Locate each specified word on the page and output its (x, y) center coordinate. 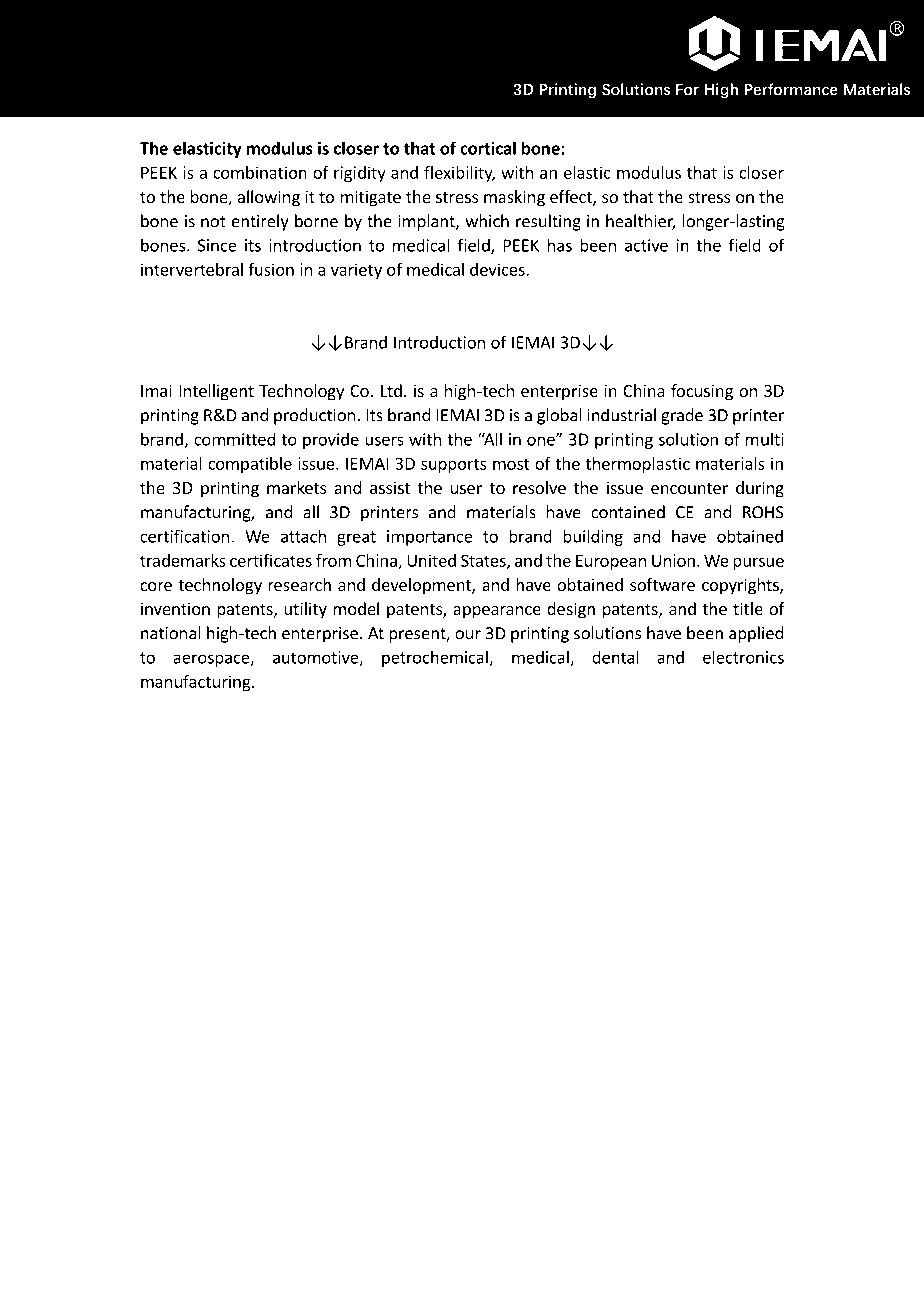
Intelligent (216, 392)
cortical (488, 148)
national (171, 633)
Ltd (391, 390)
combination (260, 172)
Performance (791, 89)
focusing (702, 392)
